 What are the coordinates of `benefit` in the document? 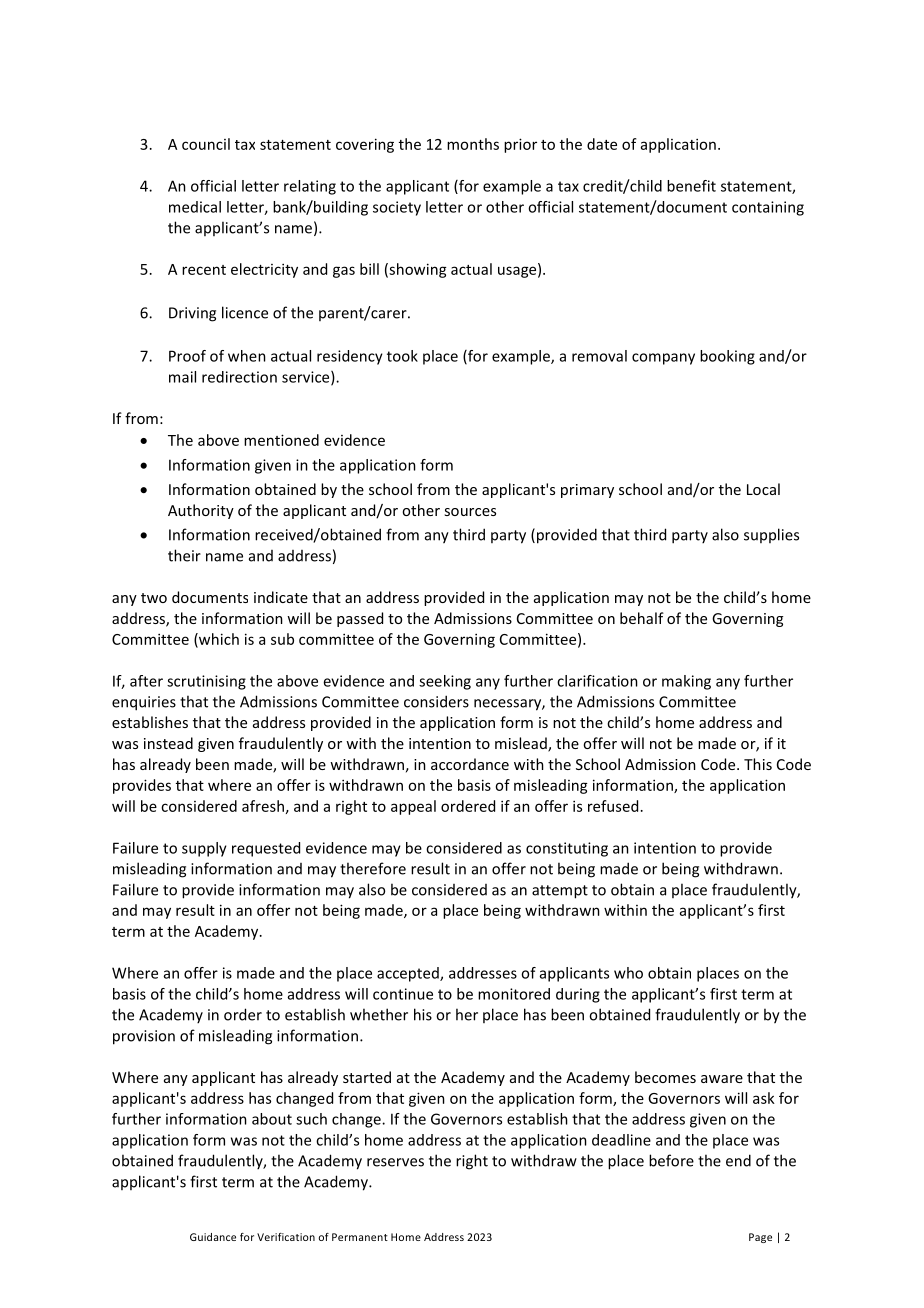 It's located at (691, 186).
